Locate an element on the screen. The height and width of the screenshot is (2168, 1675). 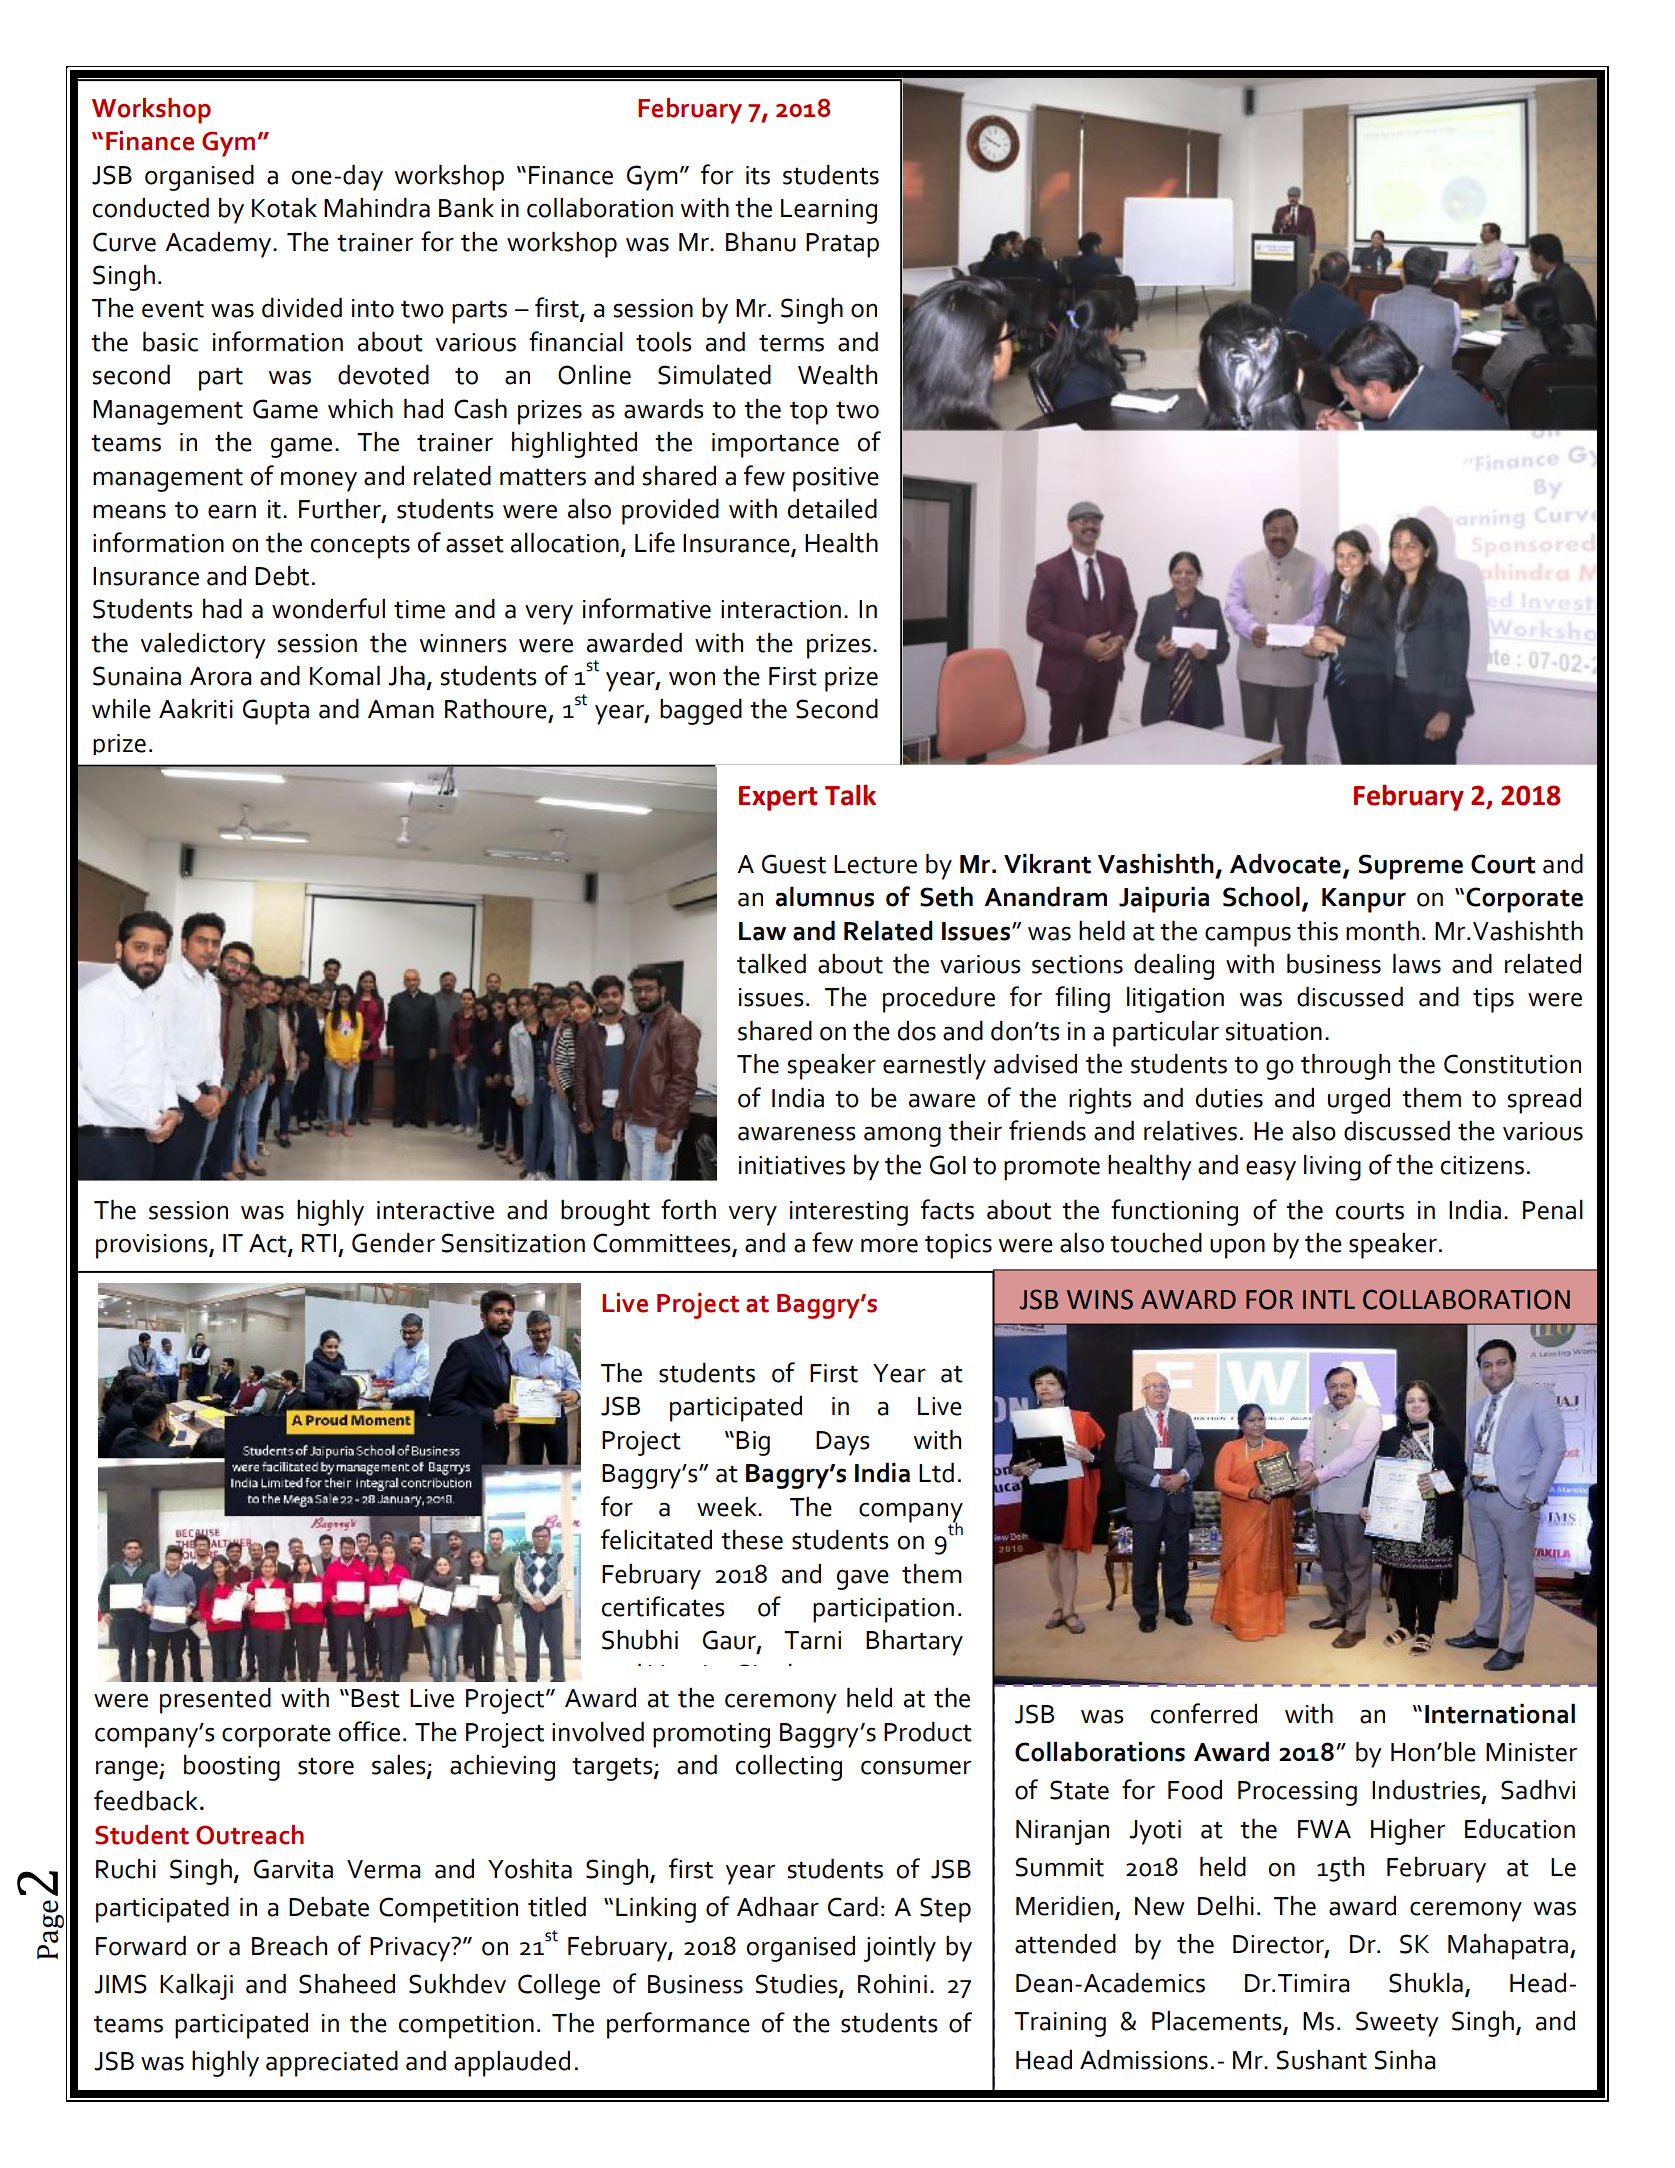
Wealth is located at coordinates (837, 374).
